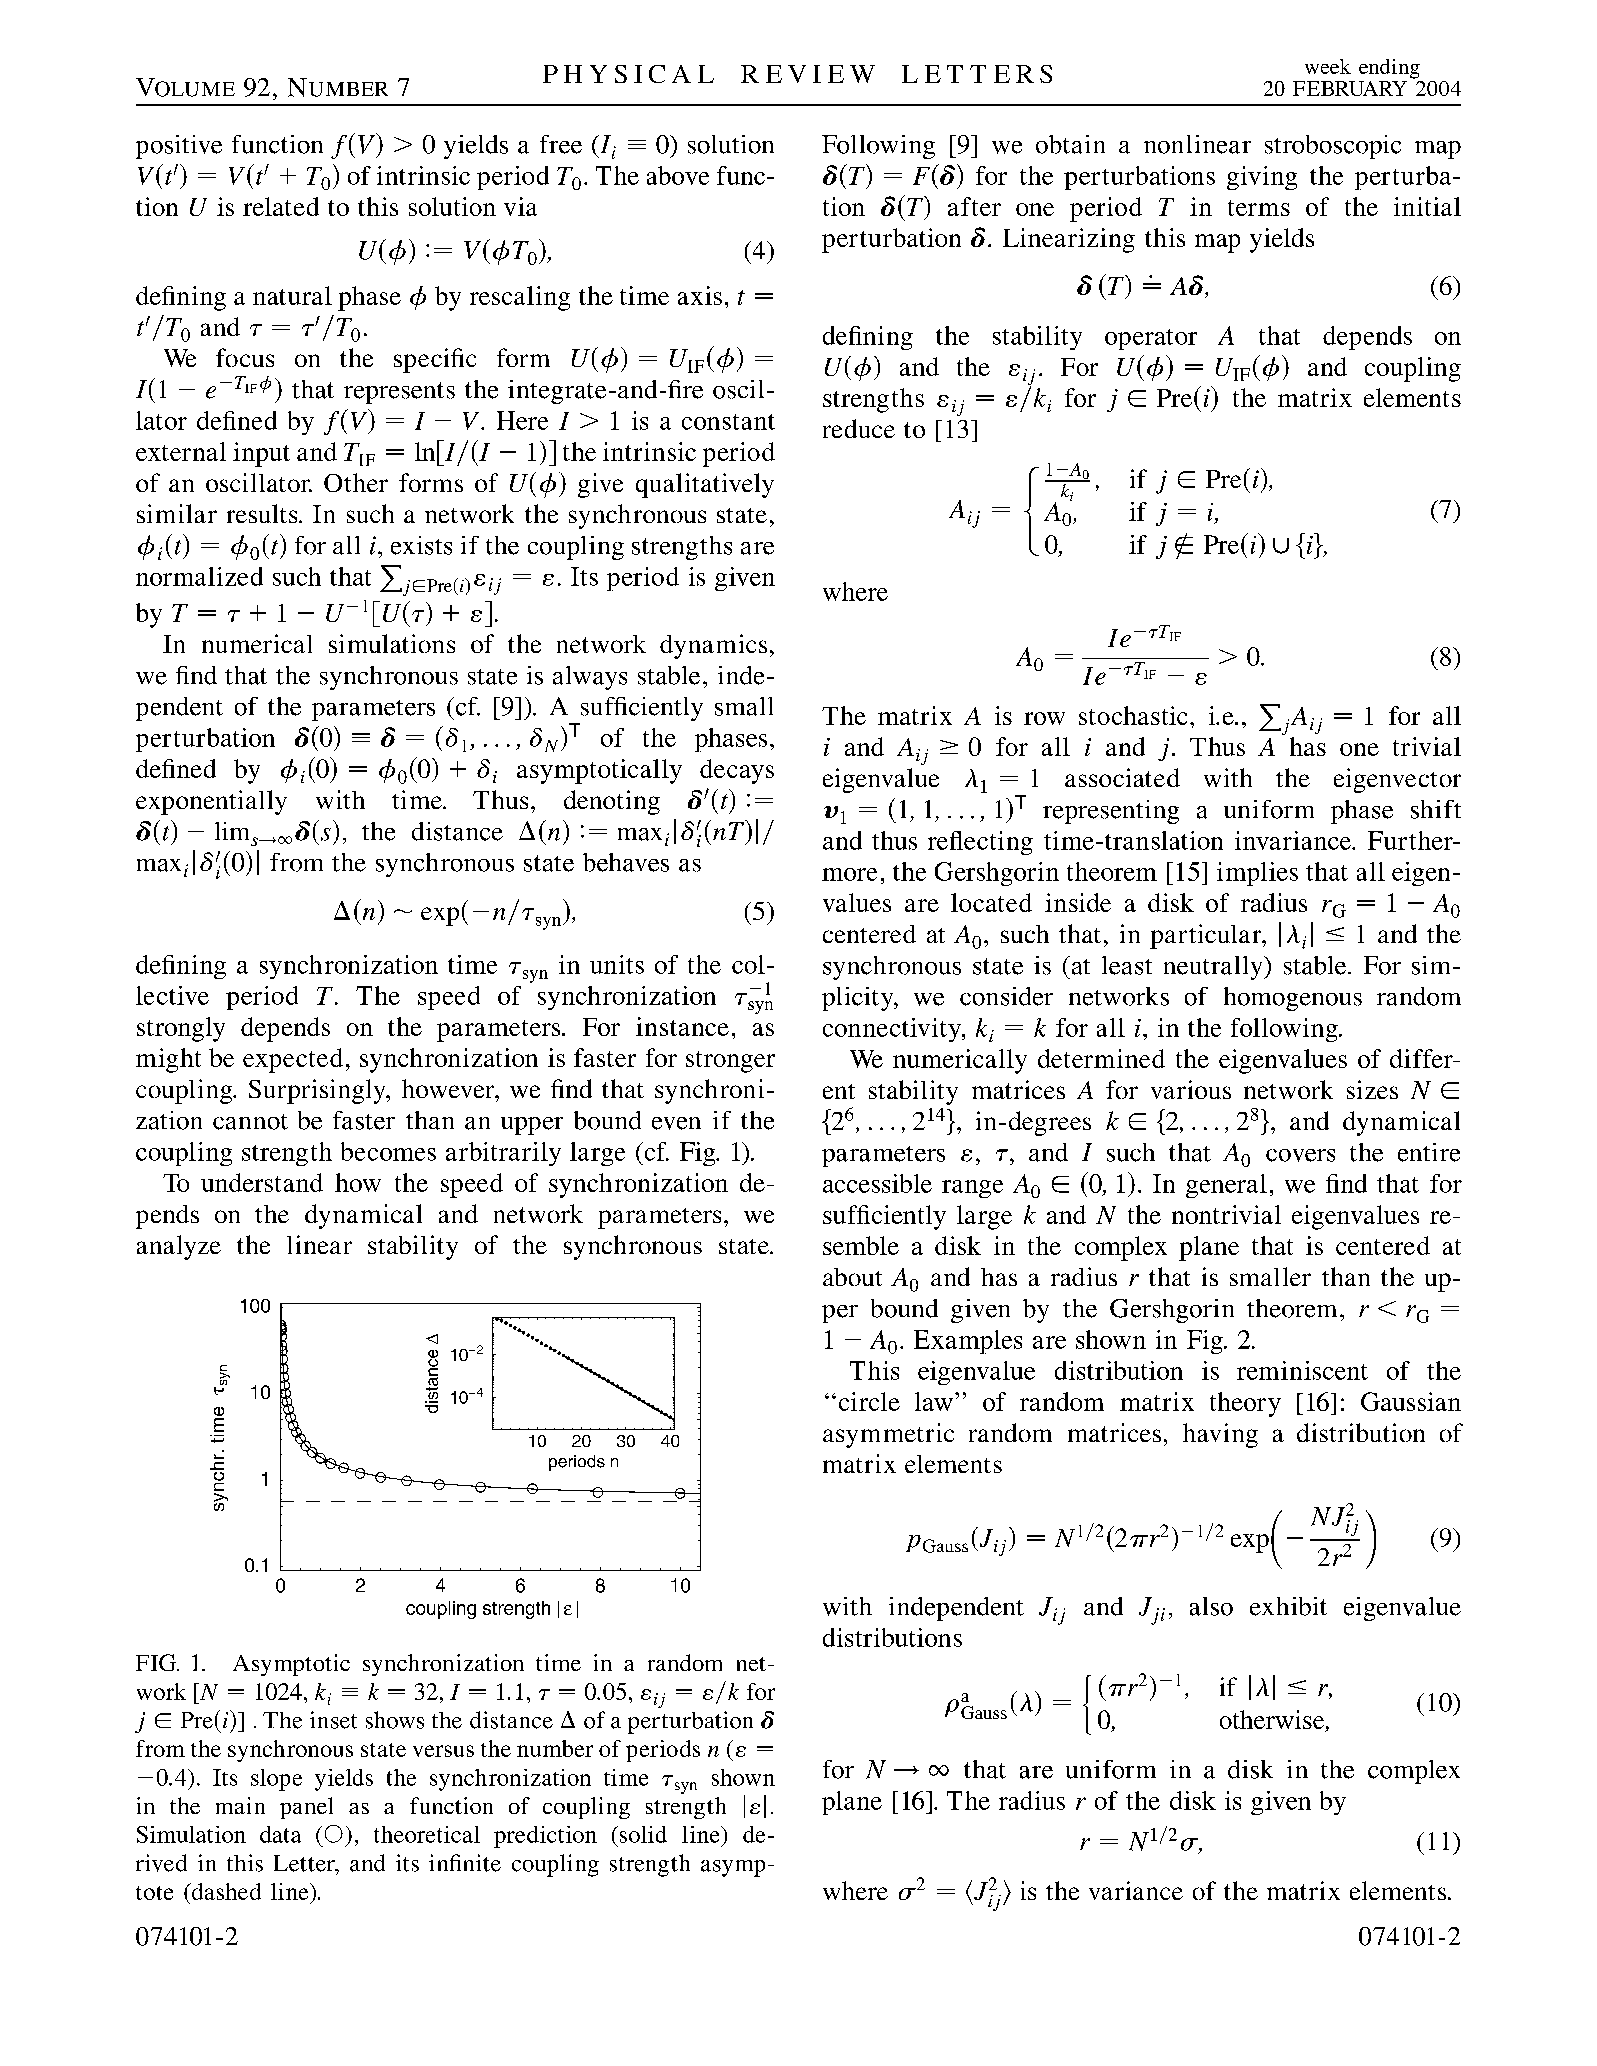  What do you see at coordinates (306, 1808) in the document?
I see `panel` at bounding box center [306, 1808].
